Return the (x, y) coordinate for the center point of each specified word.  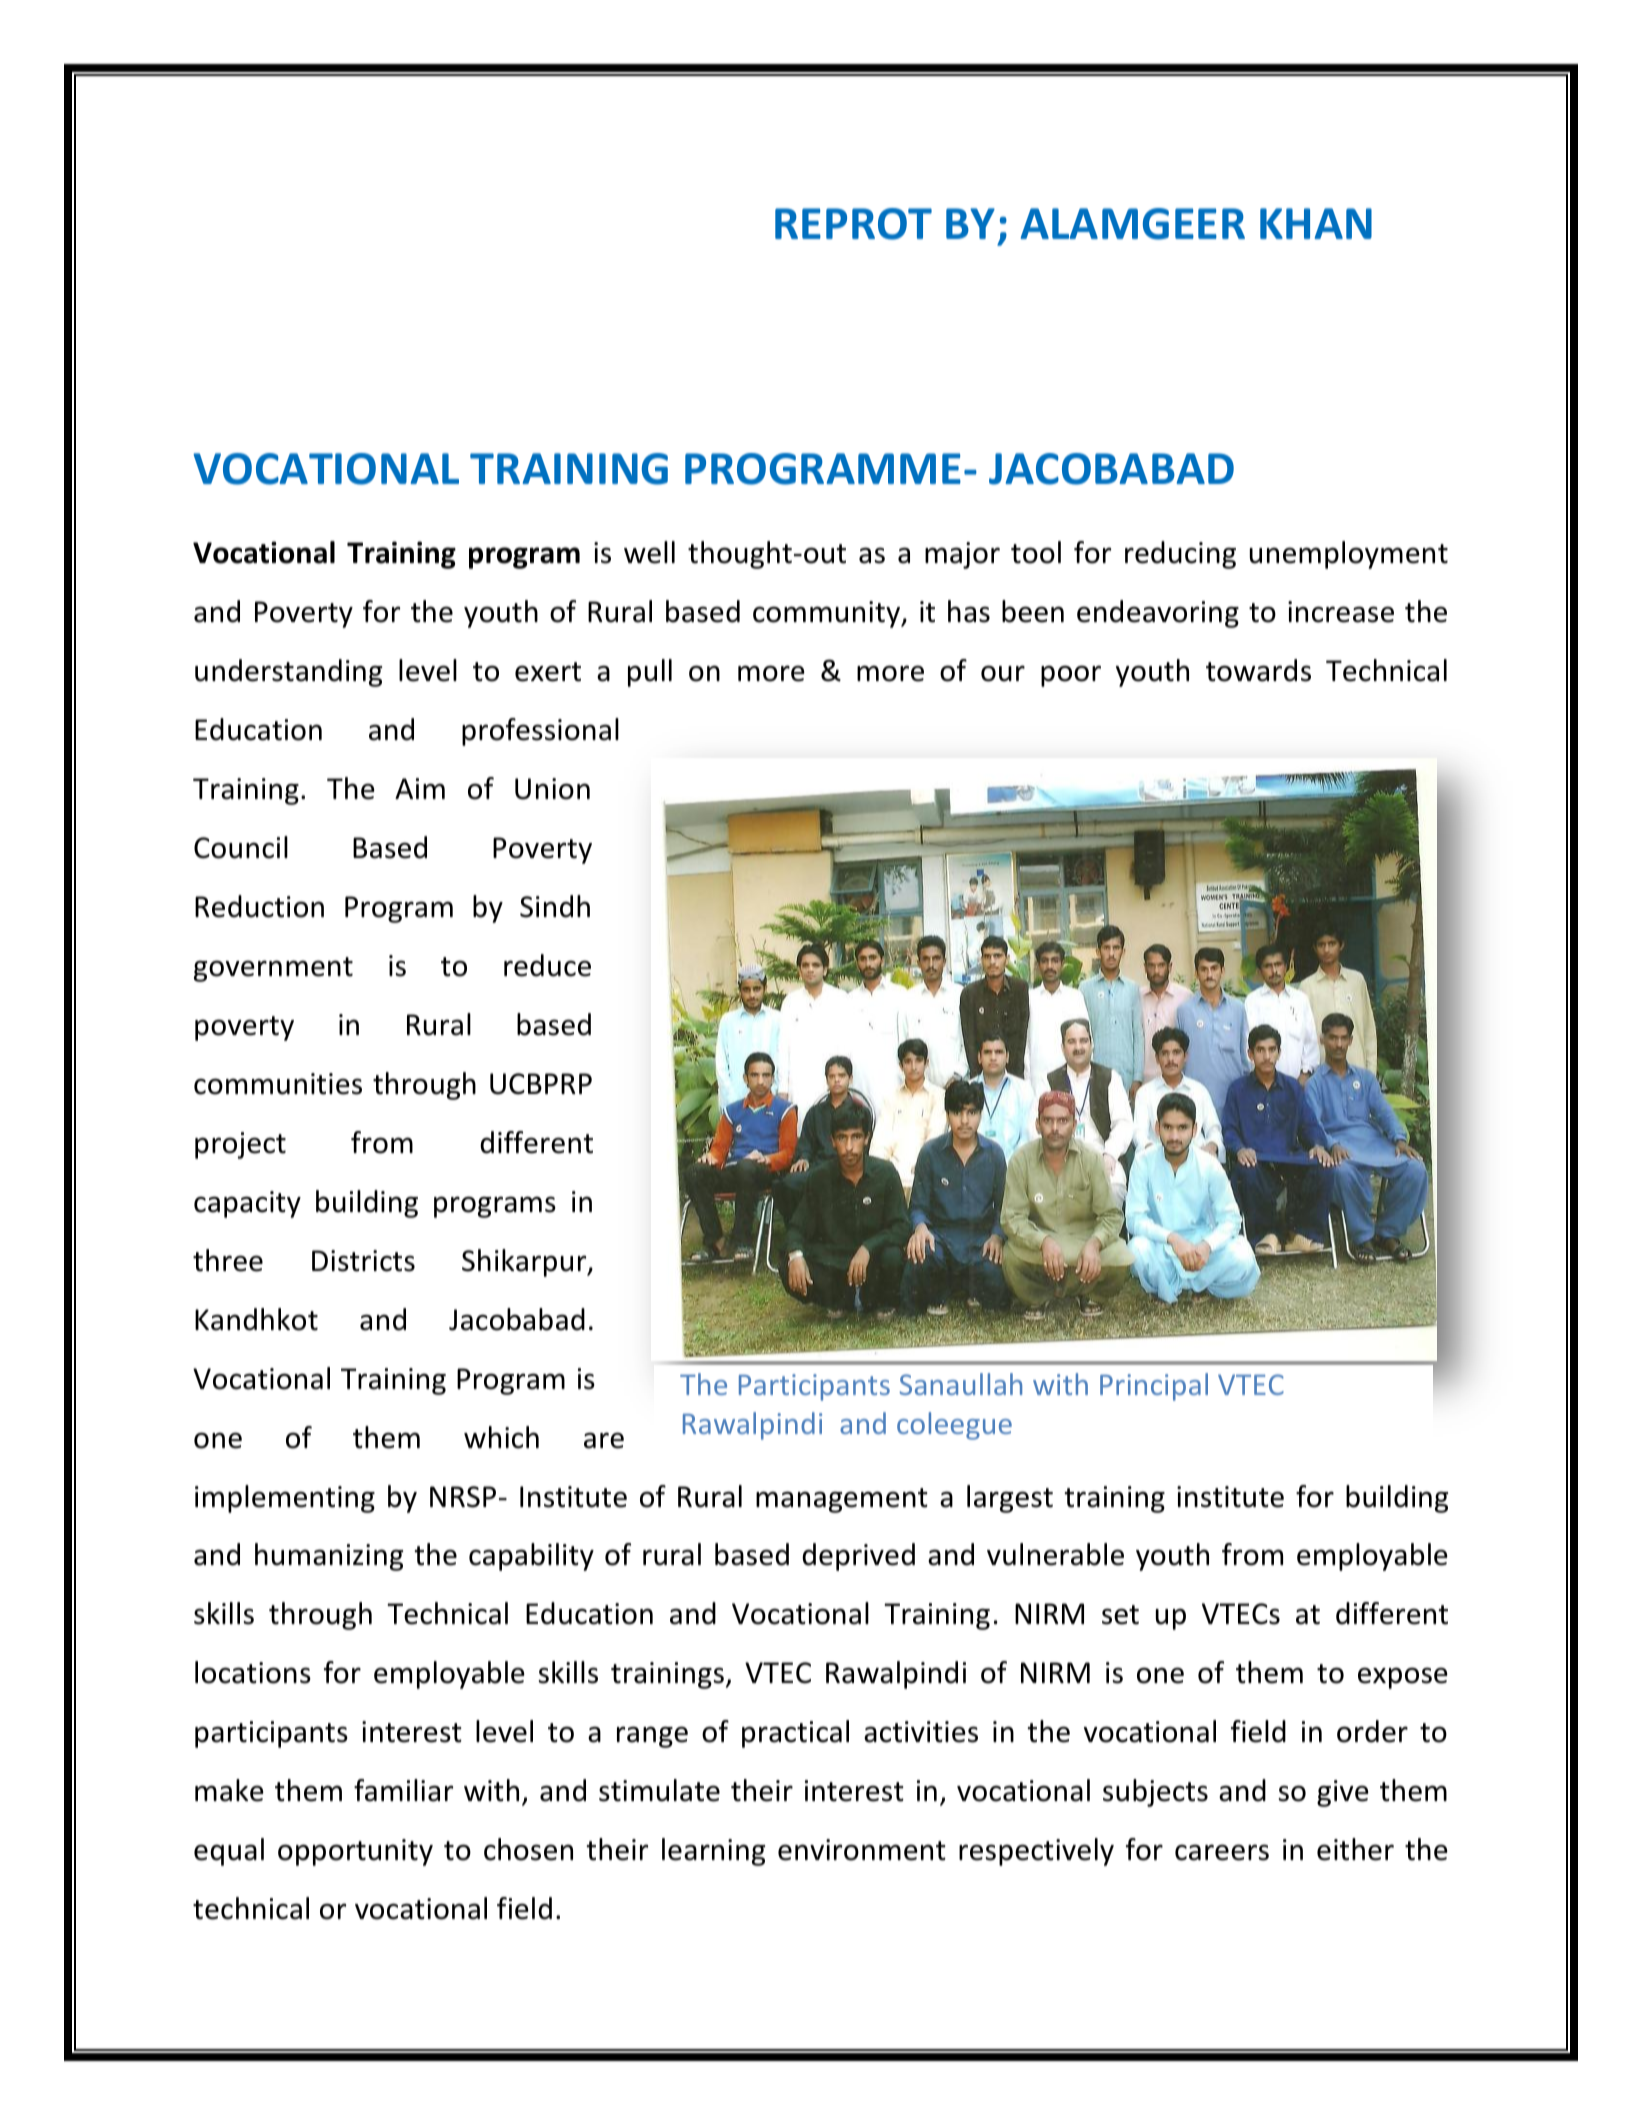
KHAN (1316, 223)
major (962, 555)
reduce (547, 965)
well (649, 552)
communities (278, 1084)
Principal (1154, 1387)
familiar (403, 1790)
